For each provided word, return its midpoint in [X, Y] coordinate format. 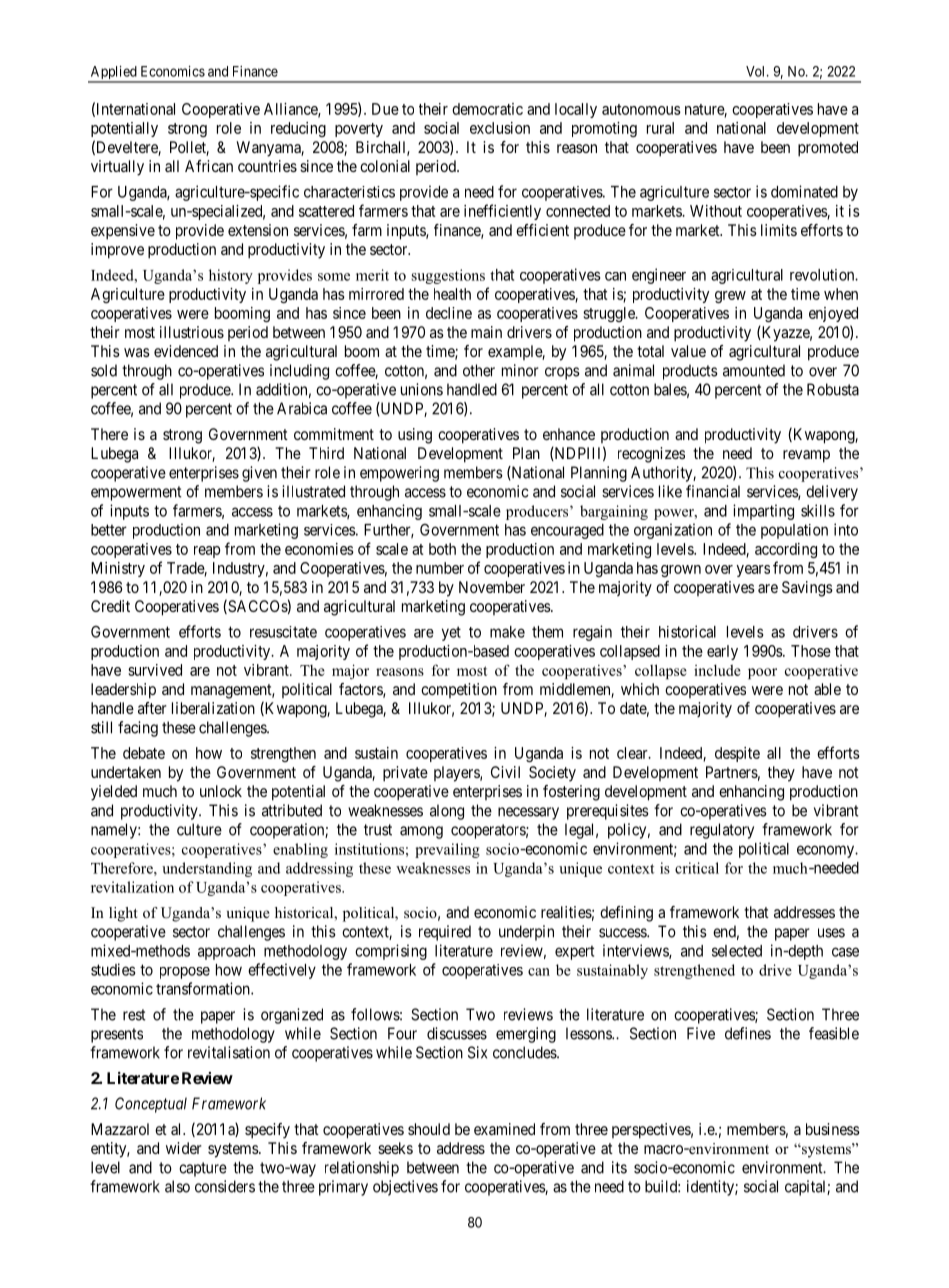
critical [697, 868]
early [722, 652]
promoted [828, 149]
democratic [487, 109]
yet [451, 633]
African [209, 166]
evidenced [186, 351]
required [445, 933]
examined [504, 1129]
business [833, 1129]
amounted [754, 370]
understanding [207, 869]
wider [184, 1148]
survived [155, 670]
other [479, 370]
